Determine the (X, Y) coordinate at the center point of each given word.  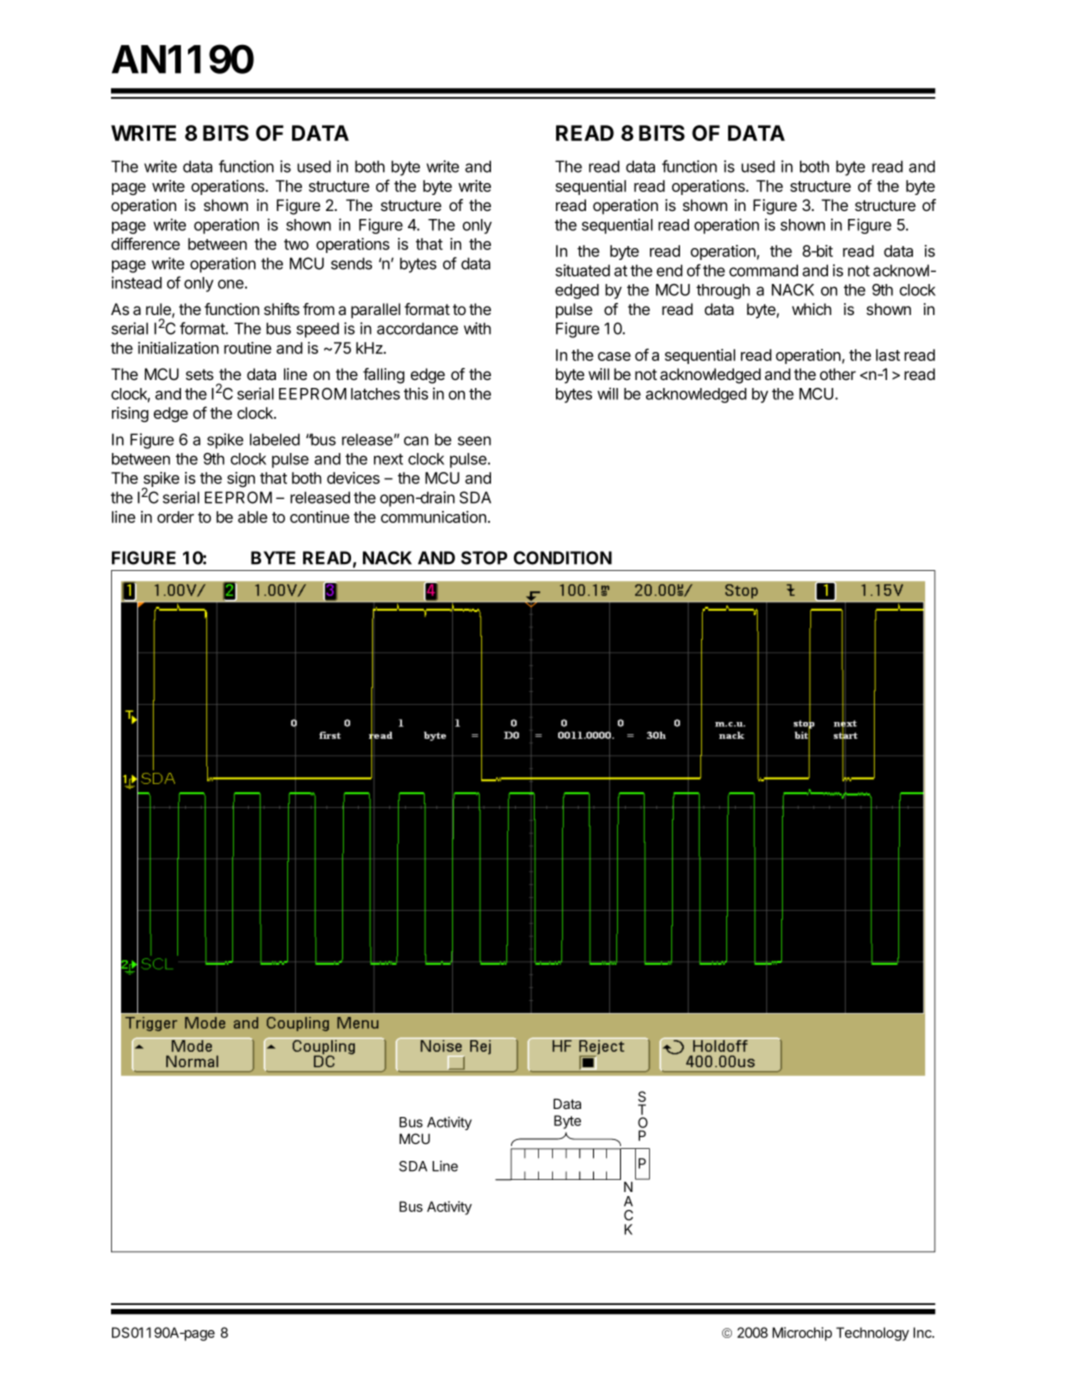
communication (433, 517)
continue (320, 517)
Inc (923, 1332)
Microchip (802, 1334)
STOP (484, 558)
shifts (282, 309)
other (838, 374)
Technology (872, 1334)
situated (582, 270)
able (253, 517)
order (175, 517)
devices (353, 478)
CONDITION (563, 558)
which (811, 309)
